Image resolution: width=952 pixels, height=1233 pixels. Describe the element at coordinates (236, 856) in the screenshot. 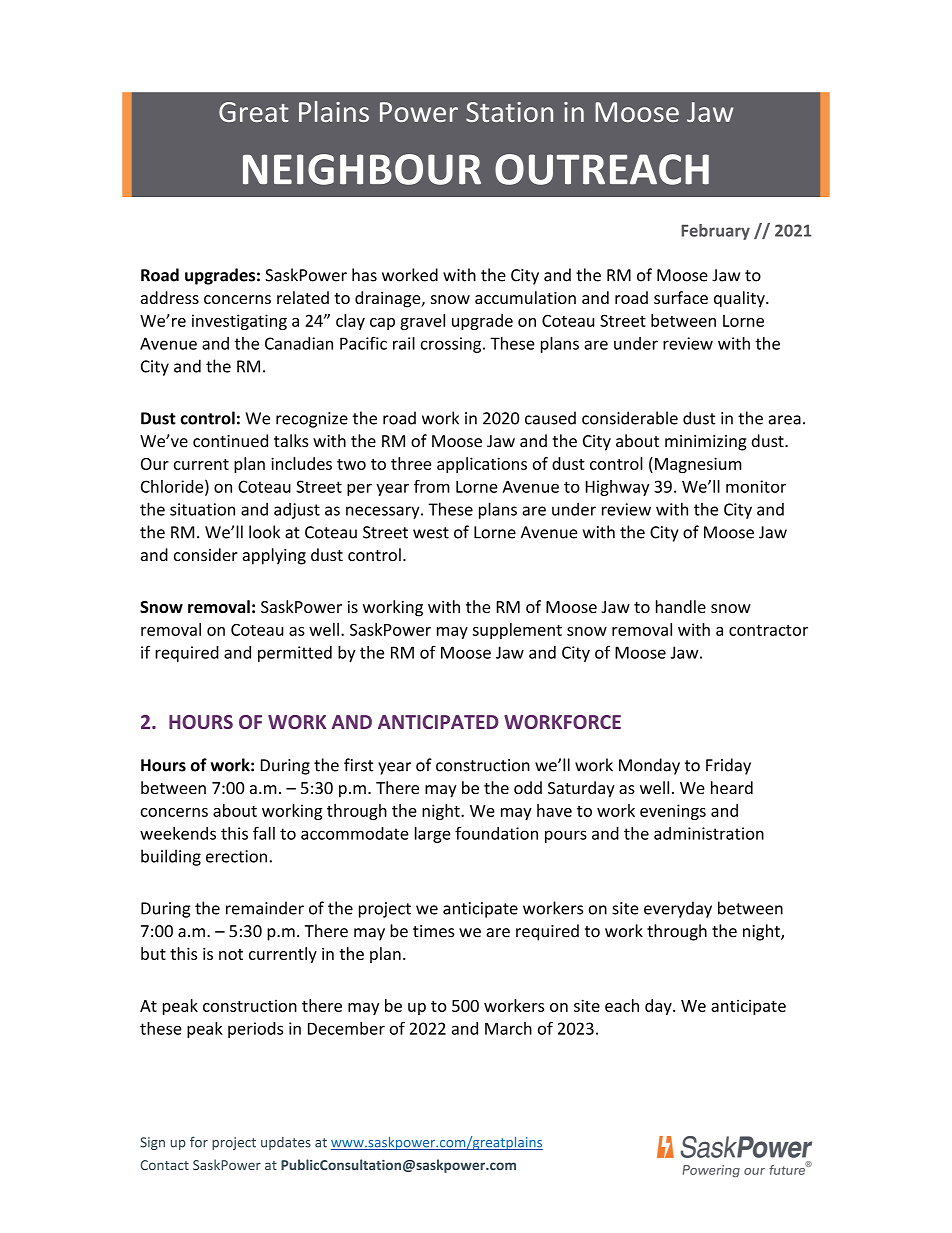

I see `erection` at that location.
